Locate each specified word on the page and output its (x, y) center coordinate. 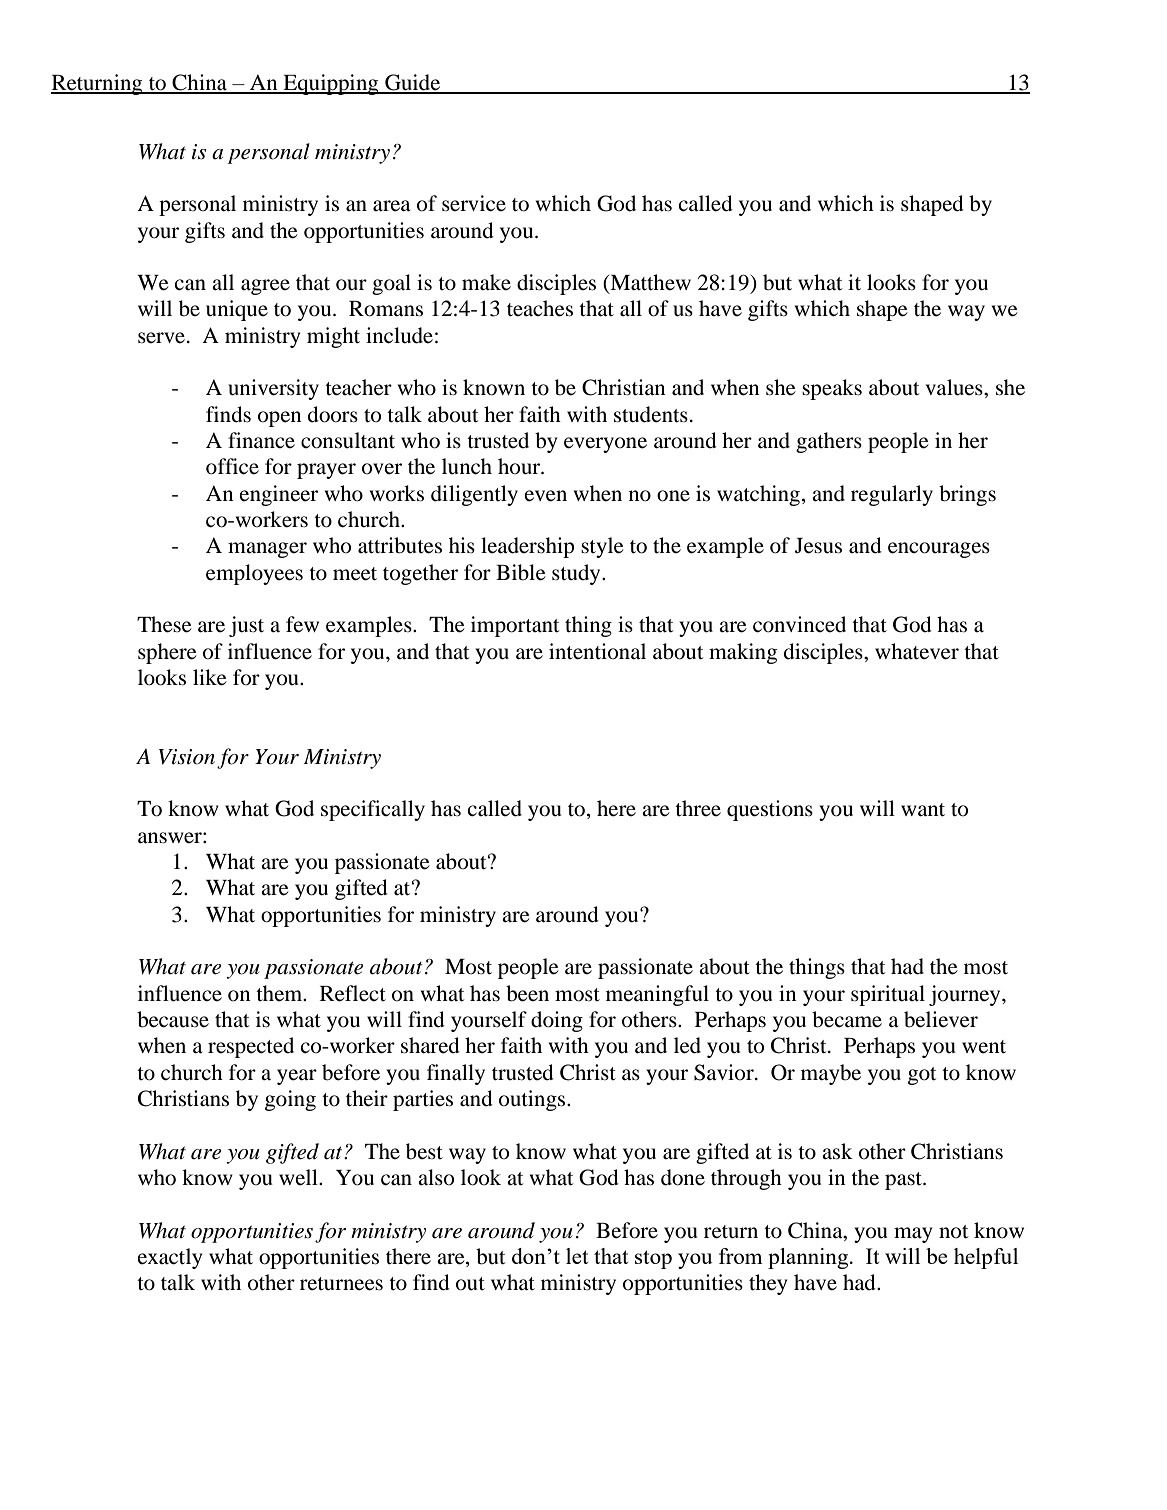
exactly (169, 1258)
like (210, 677)
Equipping (331, 84)
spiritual (888, 995)
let (577, 1256)
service (474, 203)
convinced (799, 624)
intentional (597, 651)
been (527, 993)
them (280, 993)
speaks (832, 389)
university (273, 389)
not (953, 1232)
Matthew (649, 283)
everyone (605, 445)
